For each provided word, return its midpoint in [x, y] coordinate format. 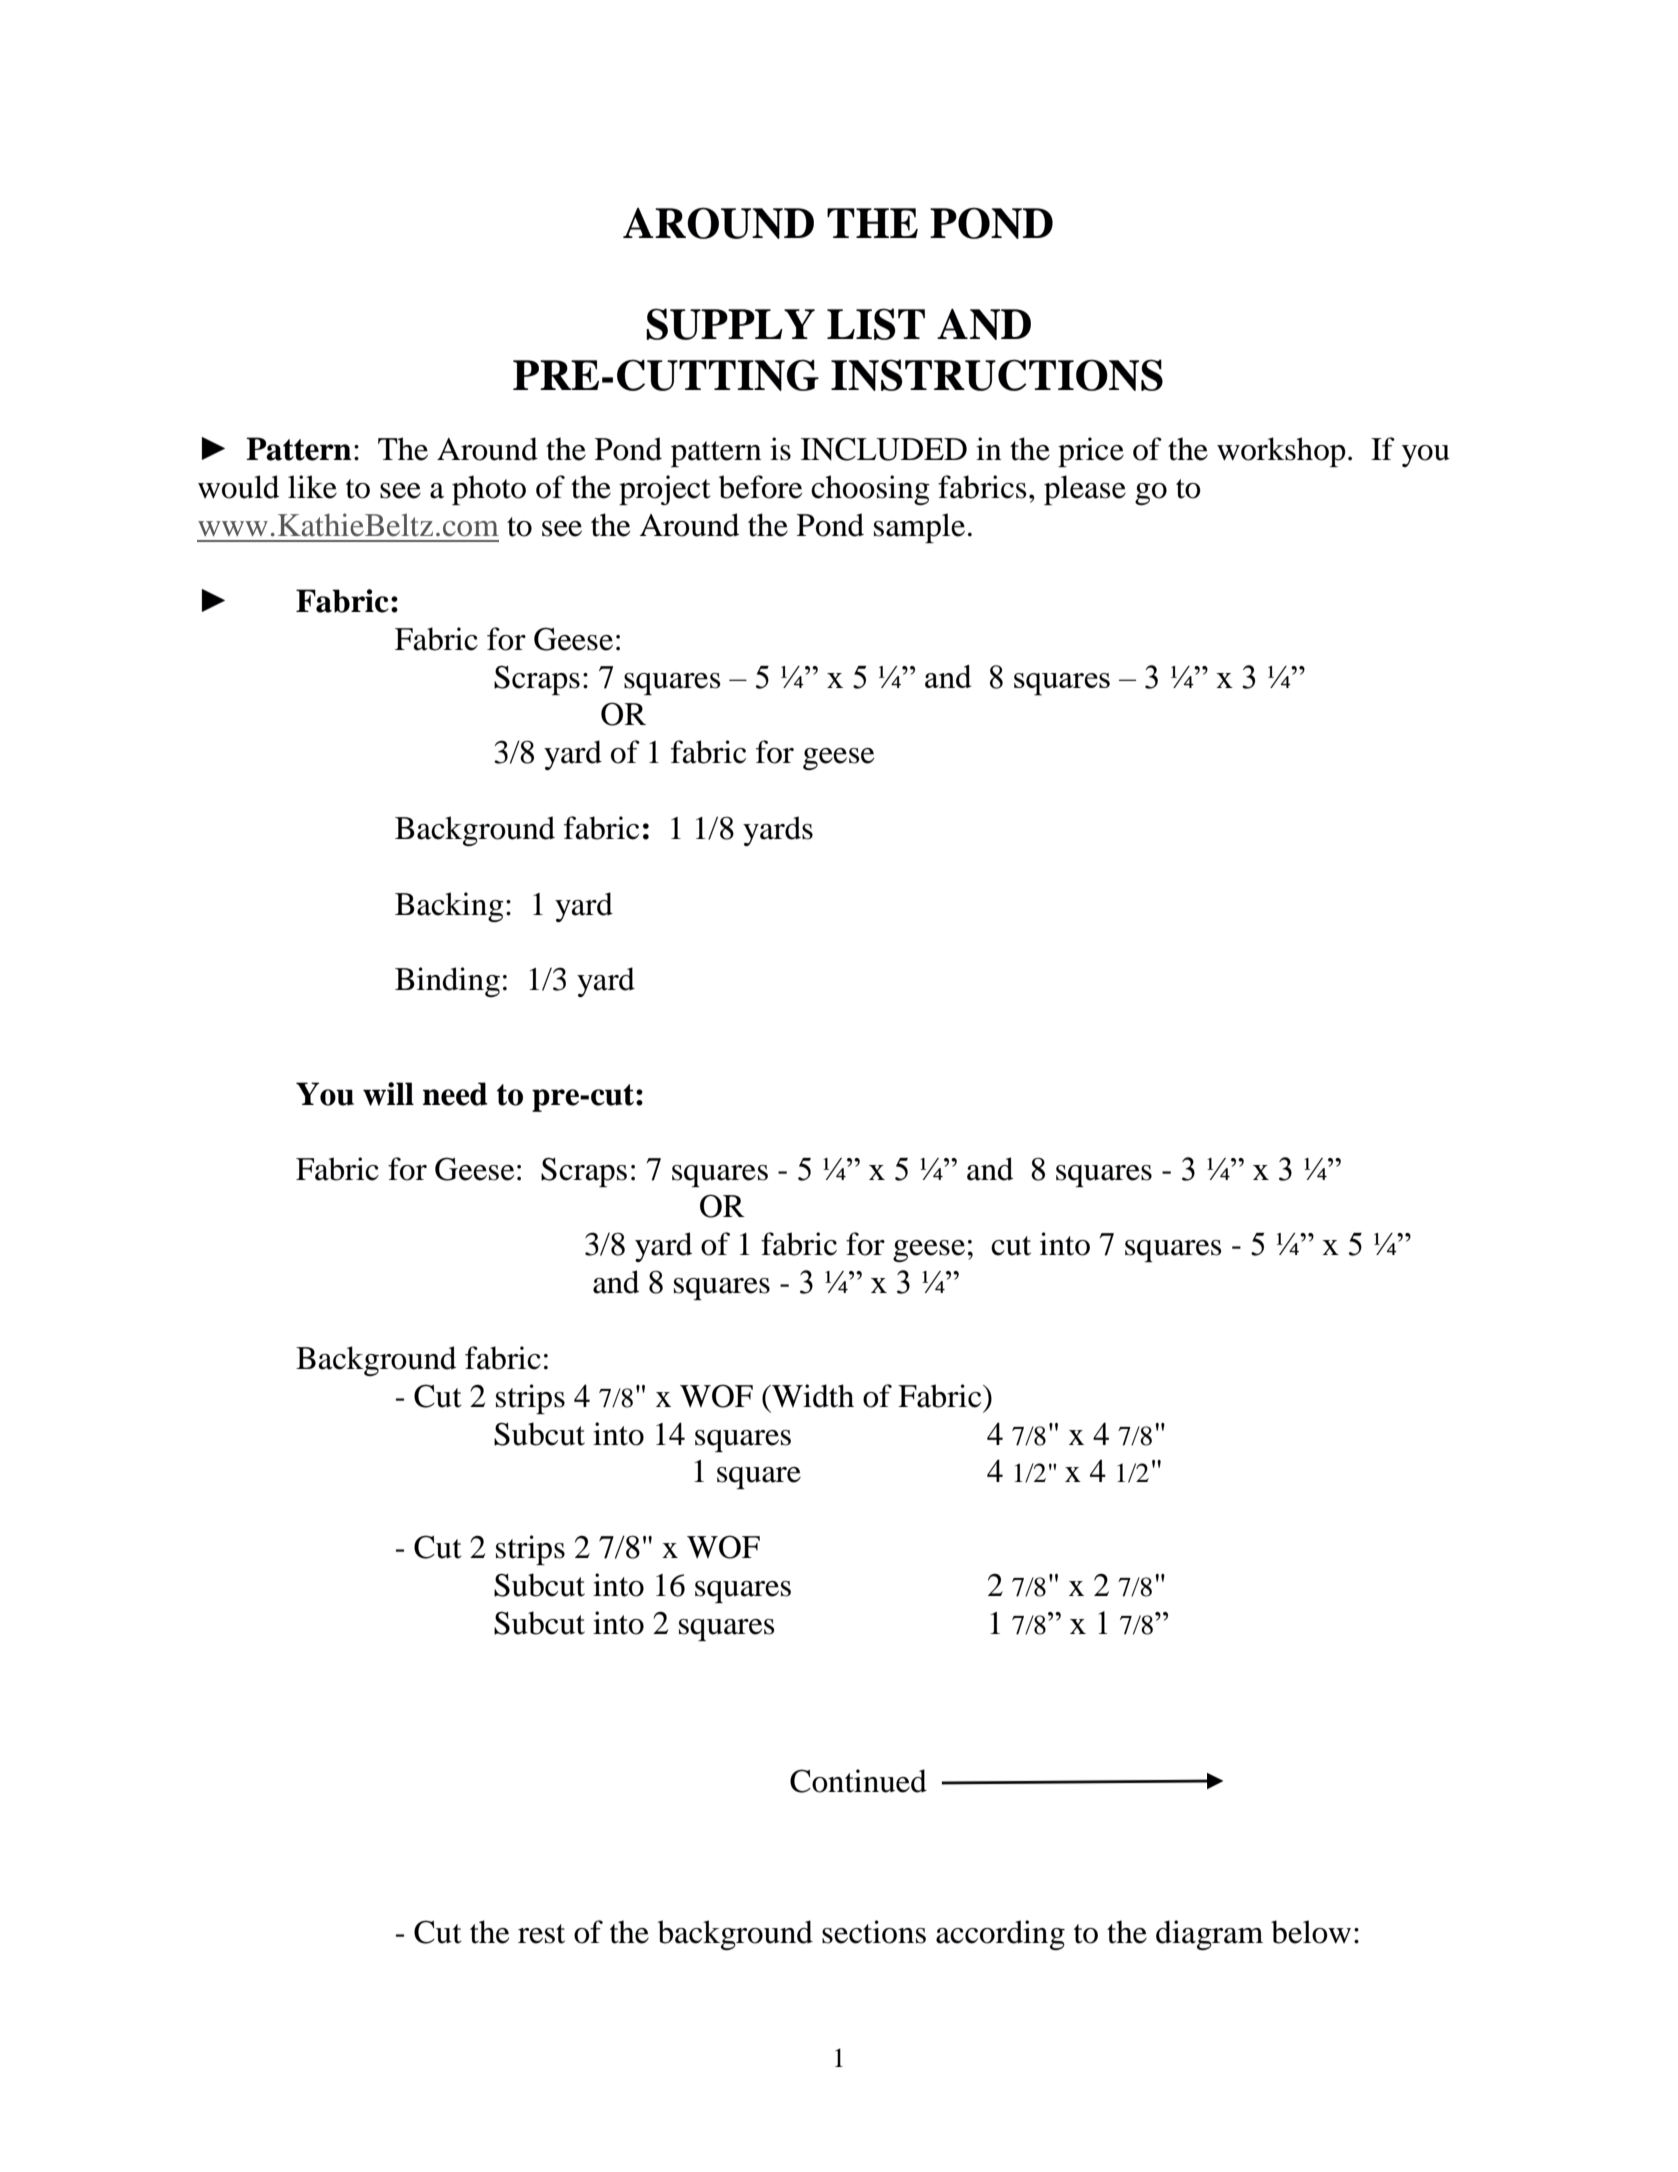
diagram [1209, 1935]
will [388, 1094]
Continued [858, 1781]
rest [541, 1934]
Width [812, 1396]
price [1091, 452]
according [1000, 1935]
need [455, 1094]
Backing [449, 907]
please [1085, 490]
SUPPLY [730, 324]
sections [874, 1932]
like [312, 487]
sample [919, 528]
